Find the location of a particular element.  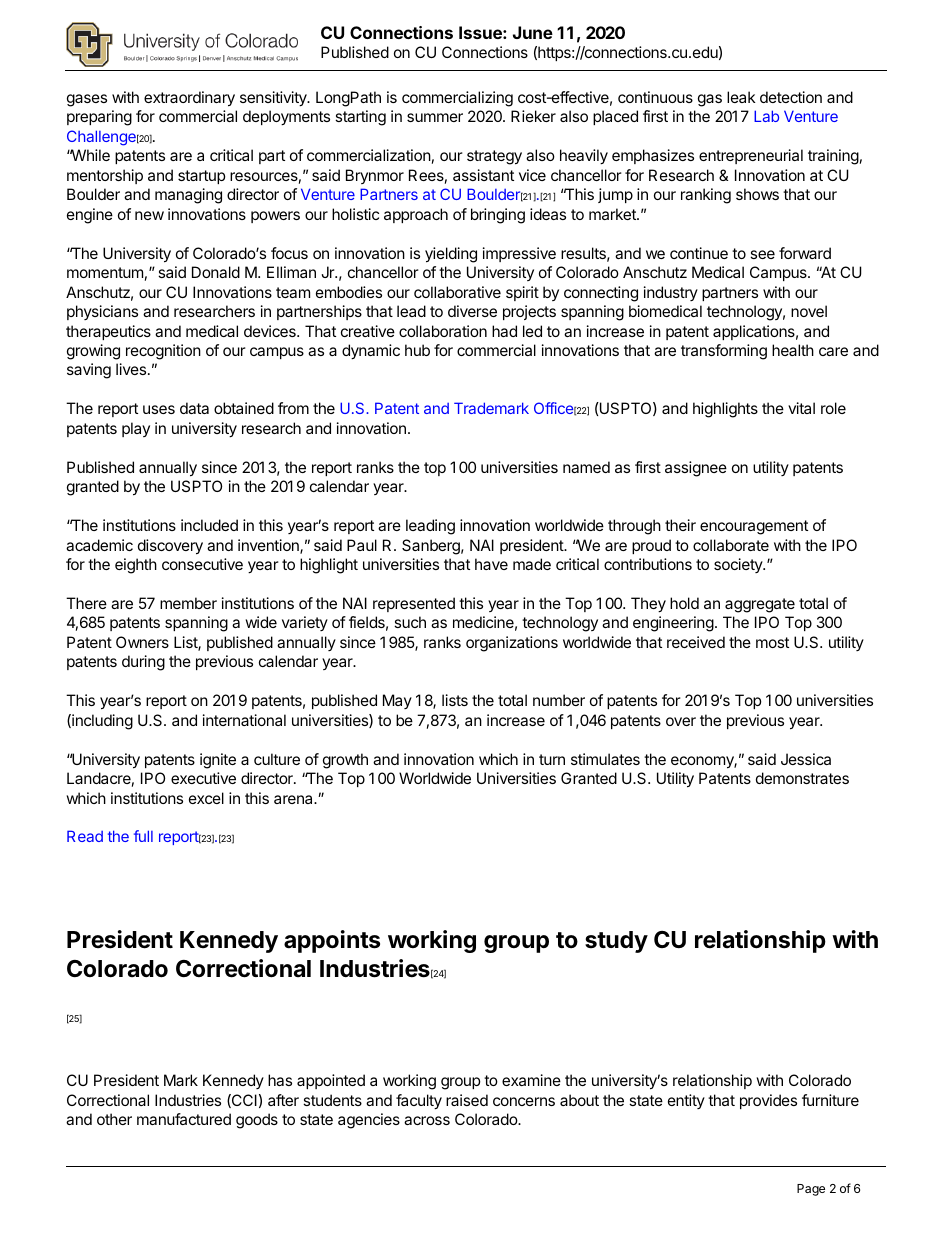

full is located at coordinates (143, 836).
